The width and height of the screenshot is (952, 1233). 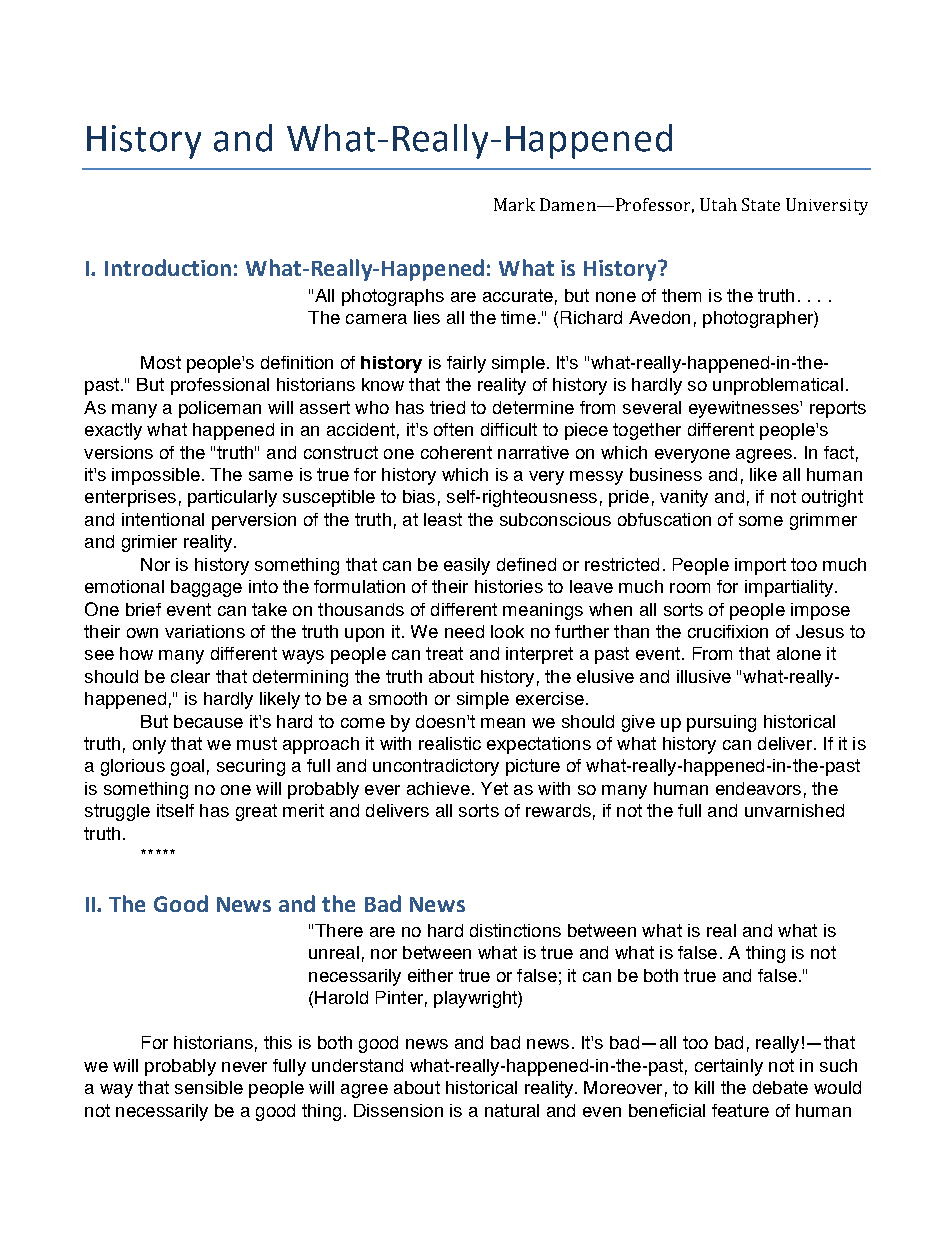 I want to click on Most, so click(x=161, y=362).
